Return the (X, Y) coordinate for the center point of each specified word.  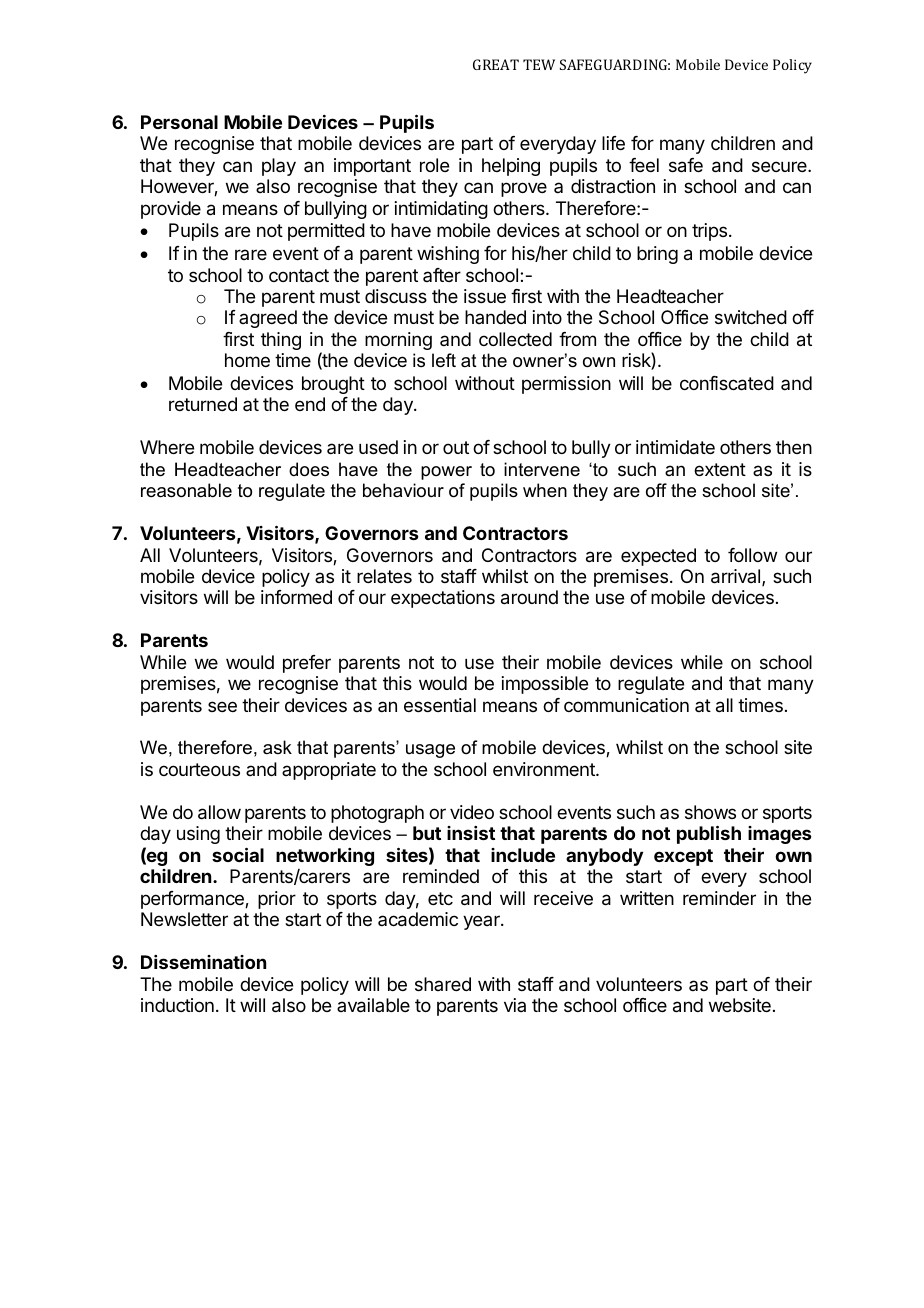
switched (751, 317)
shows (710, 812)
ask (277, 747)
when (545, 490)
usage (430, 751)
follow (752, 555)
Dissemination (203, 962)
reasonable (186, 490)
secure (780, 166)
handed (495, 317)
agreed (268, 319)
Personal (179, 122)
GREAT (496, 64)
